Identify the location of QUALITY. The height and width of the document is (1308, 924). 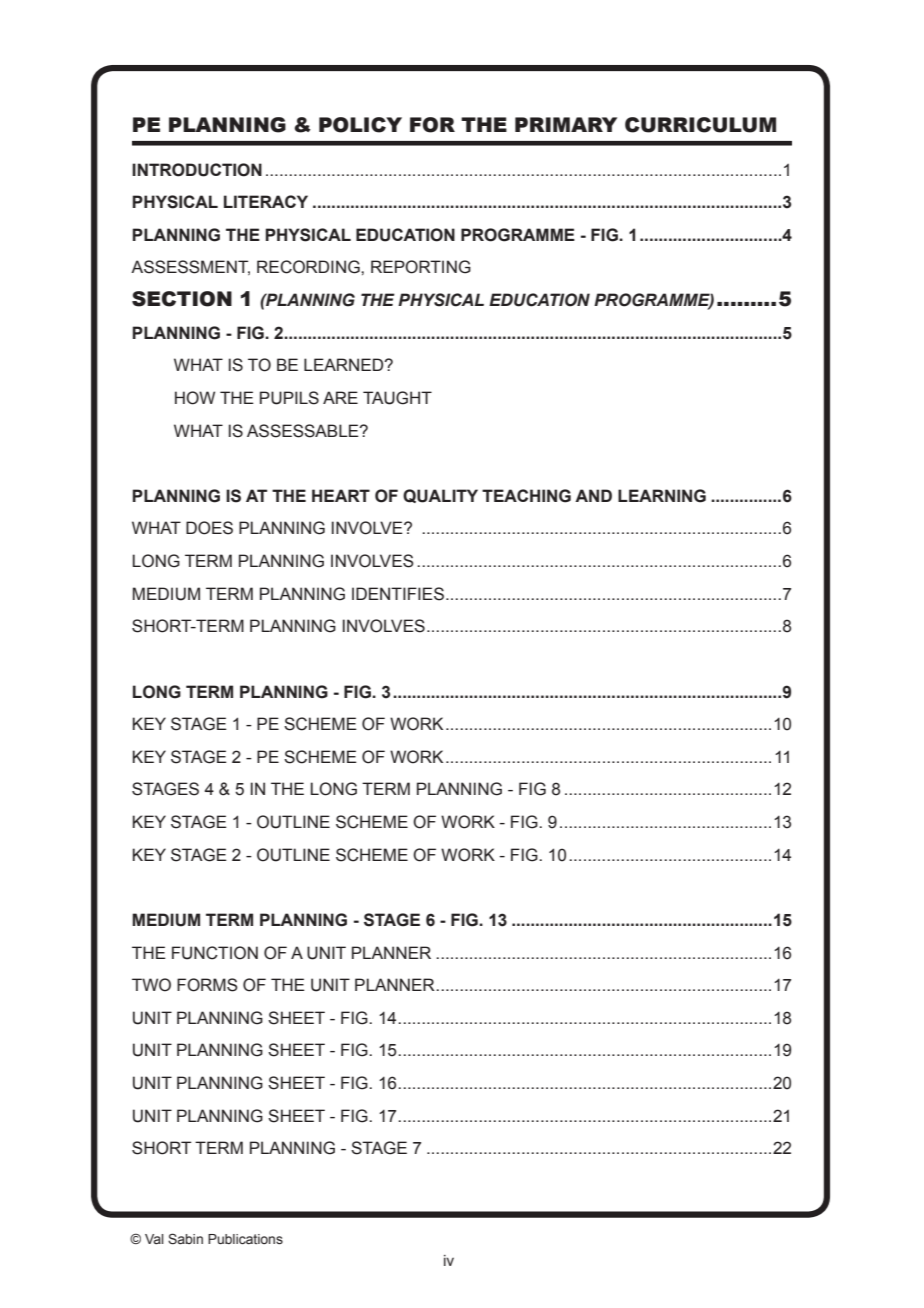
(440, 496).
